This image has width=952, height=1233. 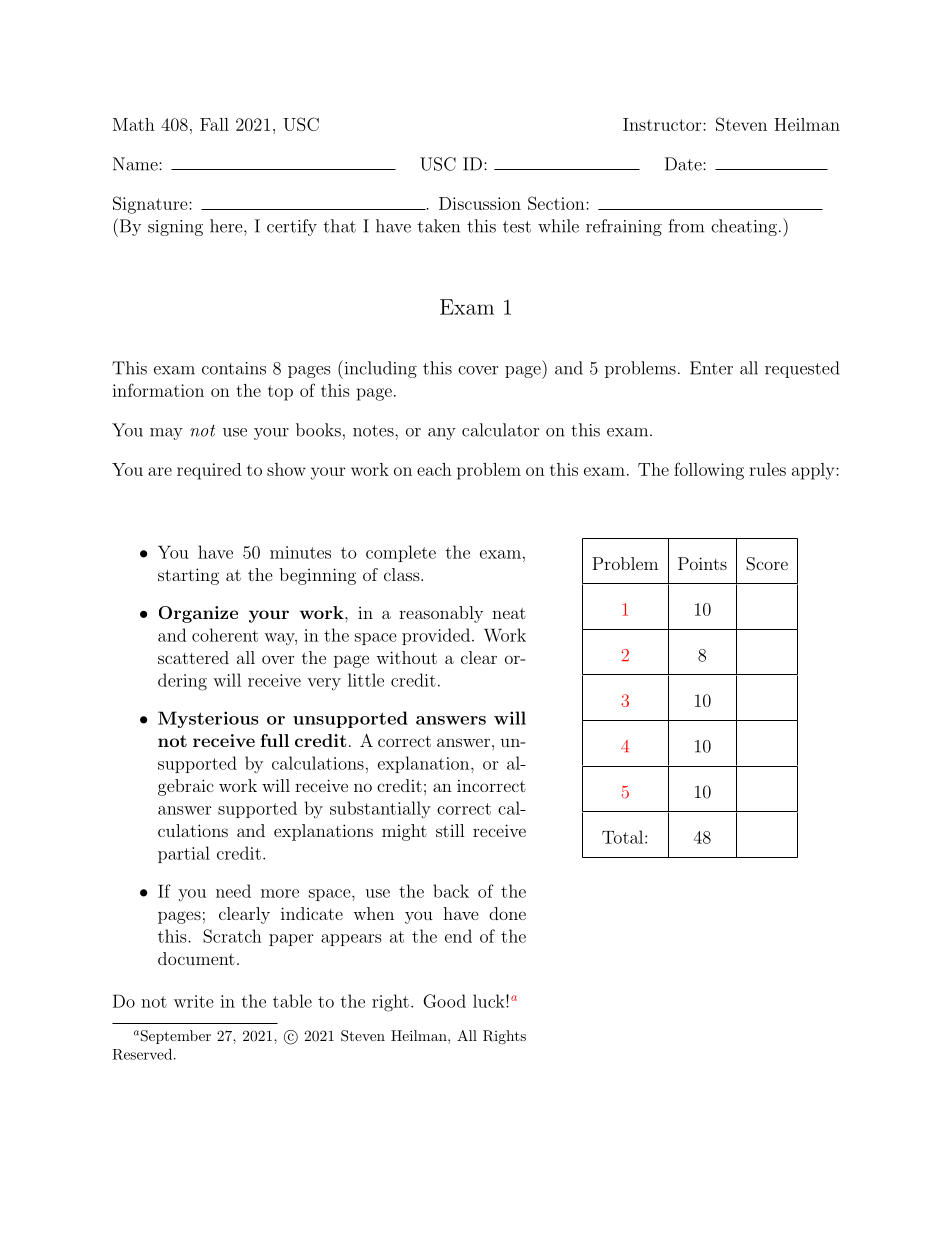 I want to click on Discussion, so click(x=480, y=203).
